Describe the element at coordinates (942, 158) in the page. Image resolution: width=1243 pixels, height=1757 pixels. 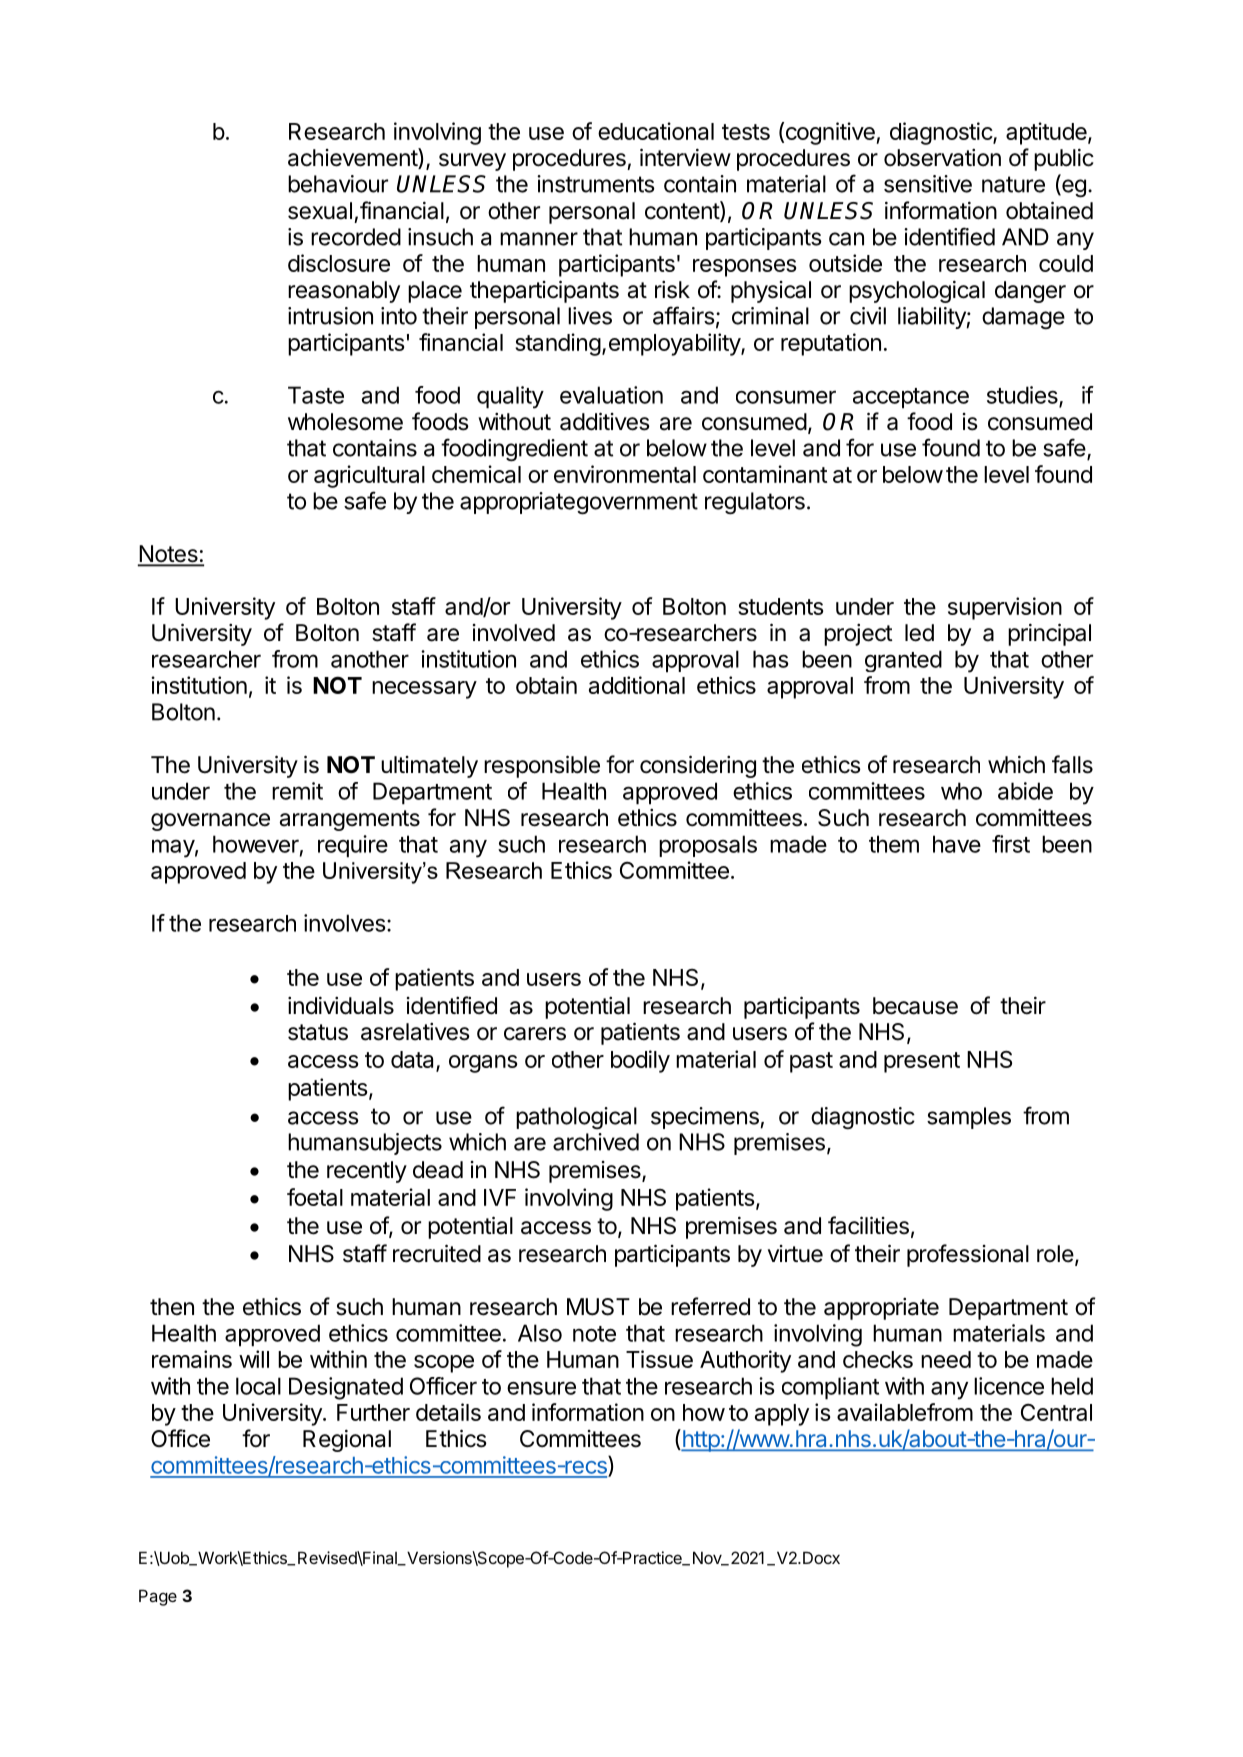
I see `observation` at that location.
